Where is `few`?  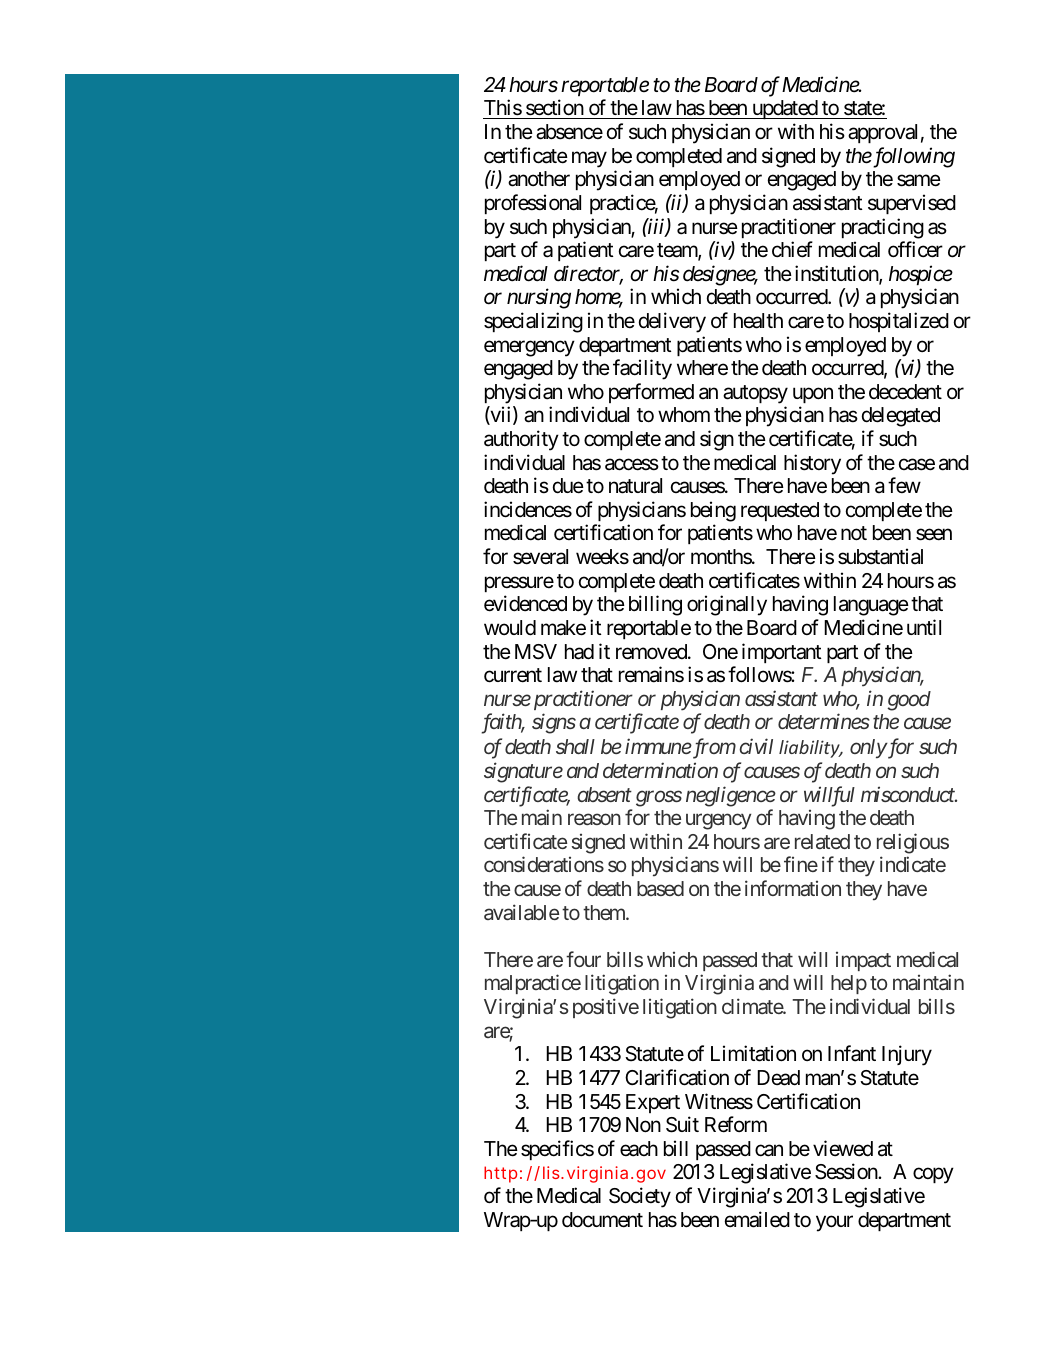
few is located at coordinates (904, 485).
